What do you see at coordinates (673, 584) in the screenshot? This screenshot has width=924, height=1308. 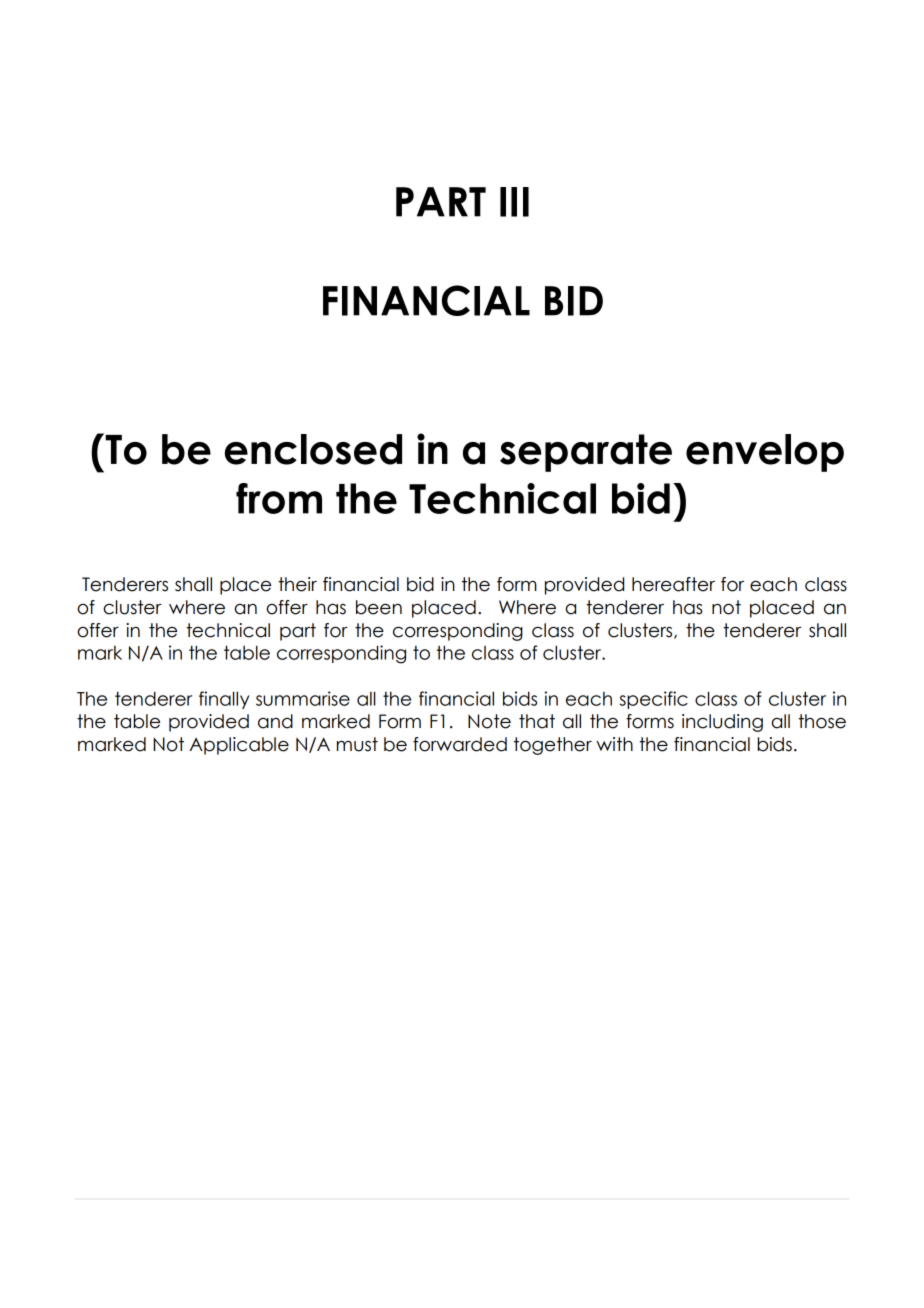 I see `hereafter` at bounding box center [673, 584].
